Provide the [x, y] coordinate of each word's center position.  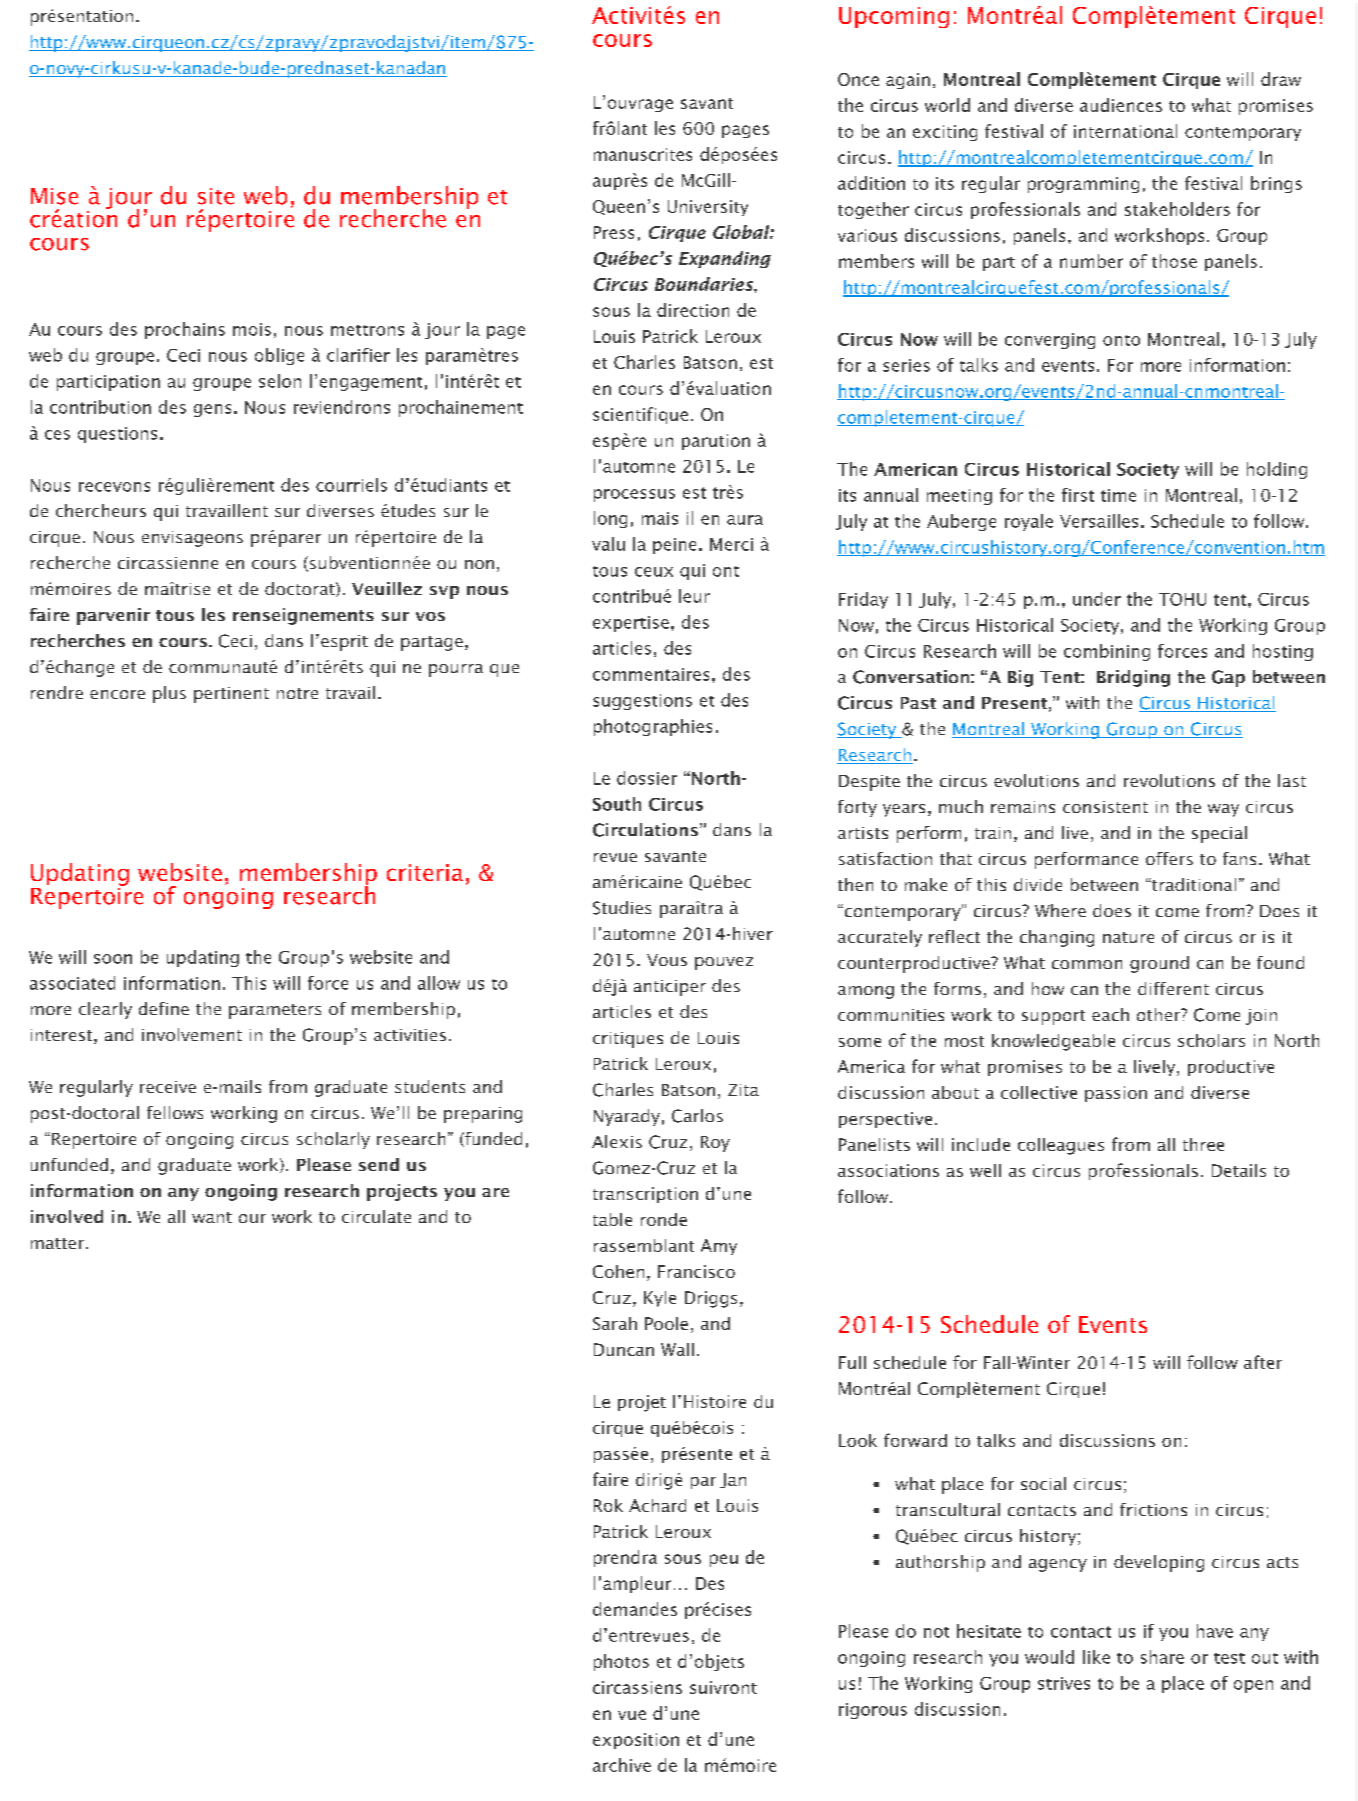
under [1097, 599]
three [1203, 1144]
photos [621, 1662]
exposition [636, 1741]
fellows [175, 1112]
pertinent [231, 695]
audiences [1121, 105]
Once [858, 79]
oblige [279, 356]
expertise [631, 624]
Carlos [697, 1116]
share [1162, 1657]
